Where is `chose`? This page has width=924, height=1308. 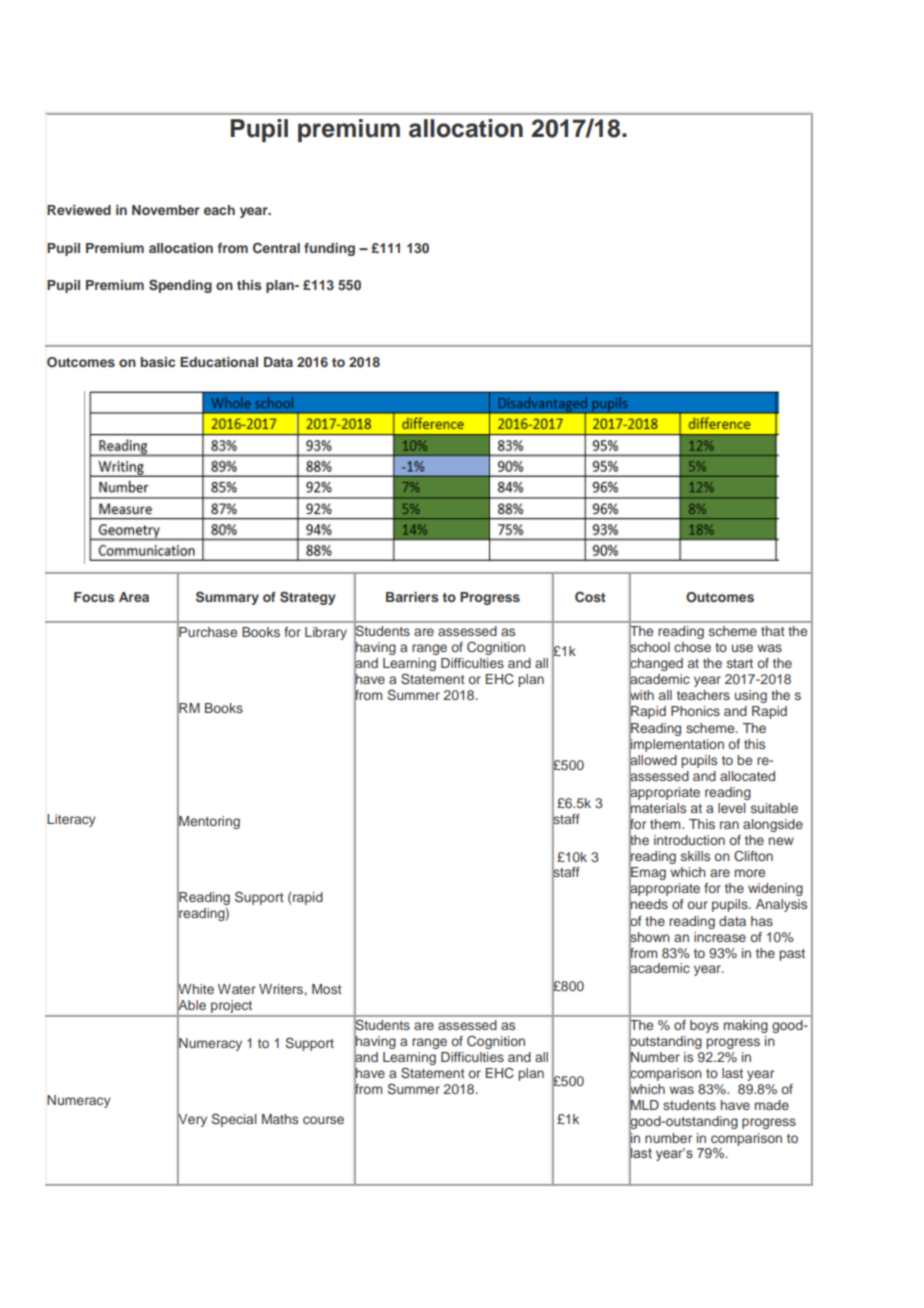
chose is located at coordinates (692, 647).
